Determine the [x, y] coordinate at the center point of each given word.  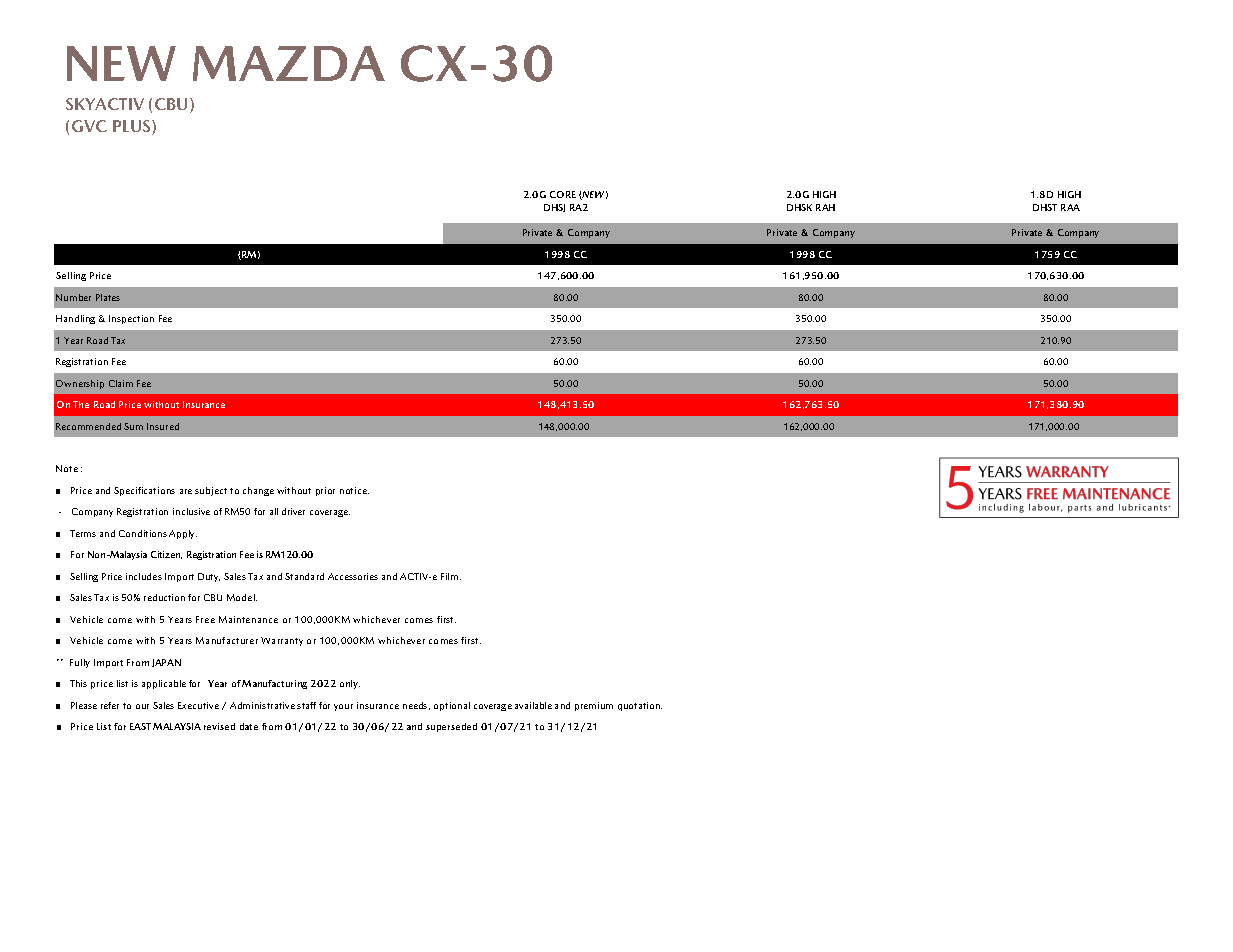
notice [354, 490]
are [186, 491]
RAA [1070, 207]
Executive [198, 705]
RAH [825, 207]
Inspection [131, 319]
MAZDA [289, 63]
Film [451, 576]
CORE [563, 194]
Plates [108, 297]
